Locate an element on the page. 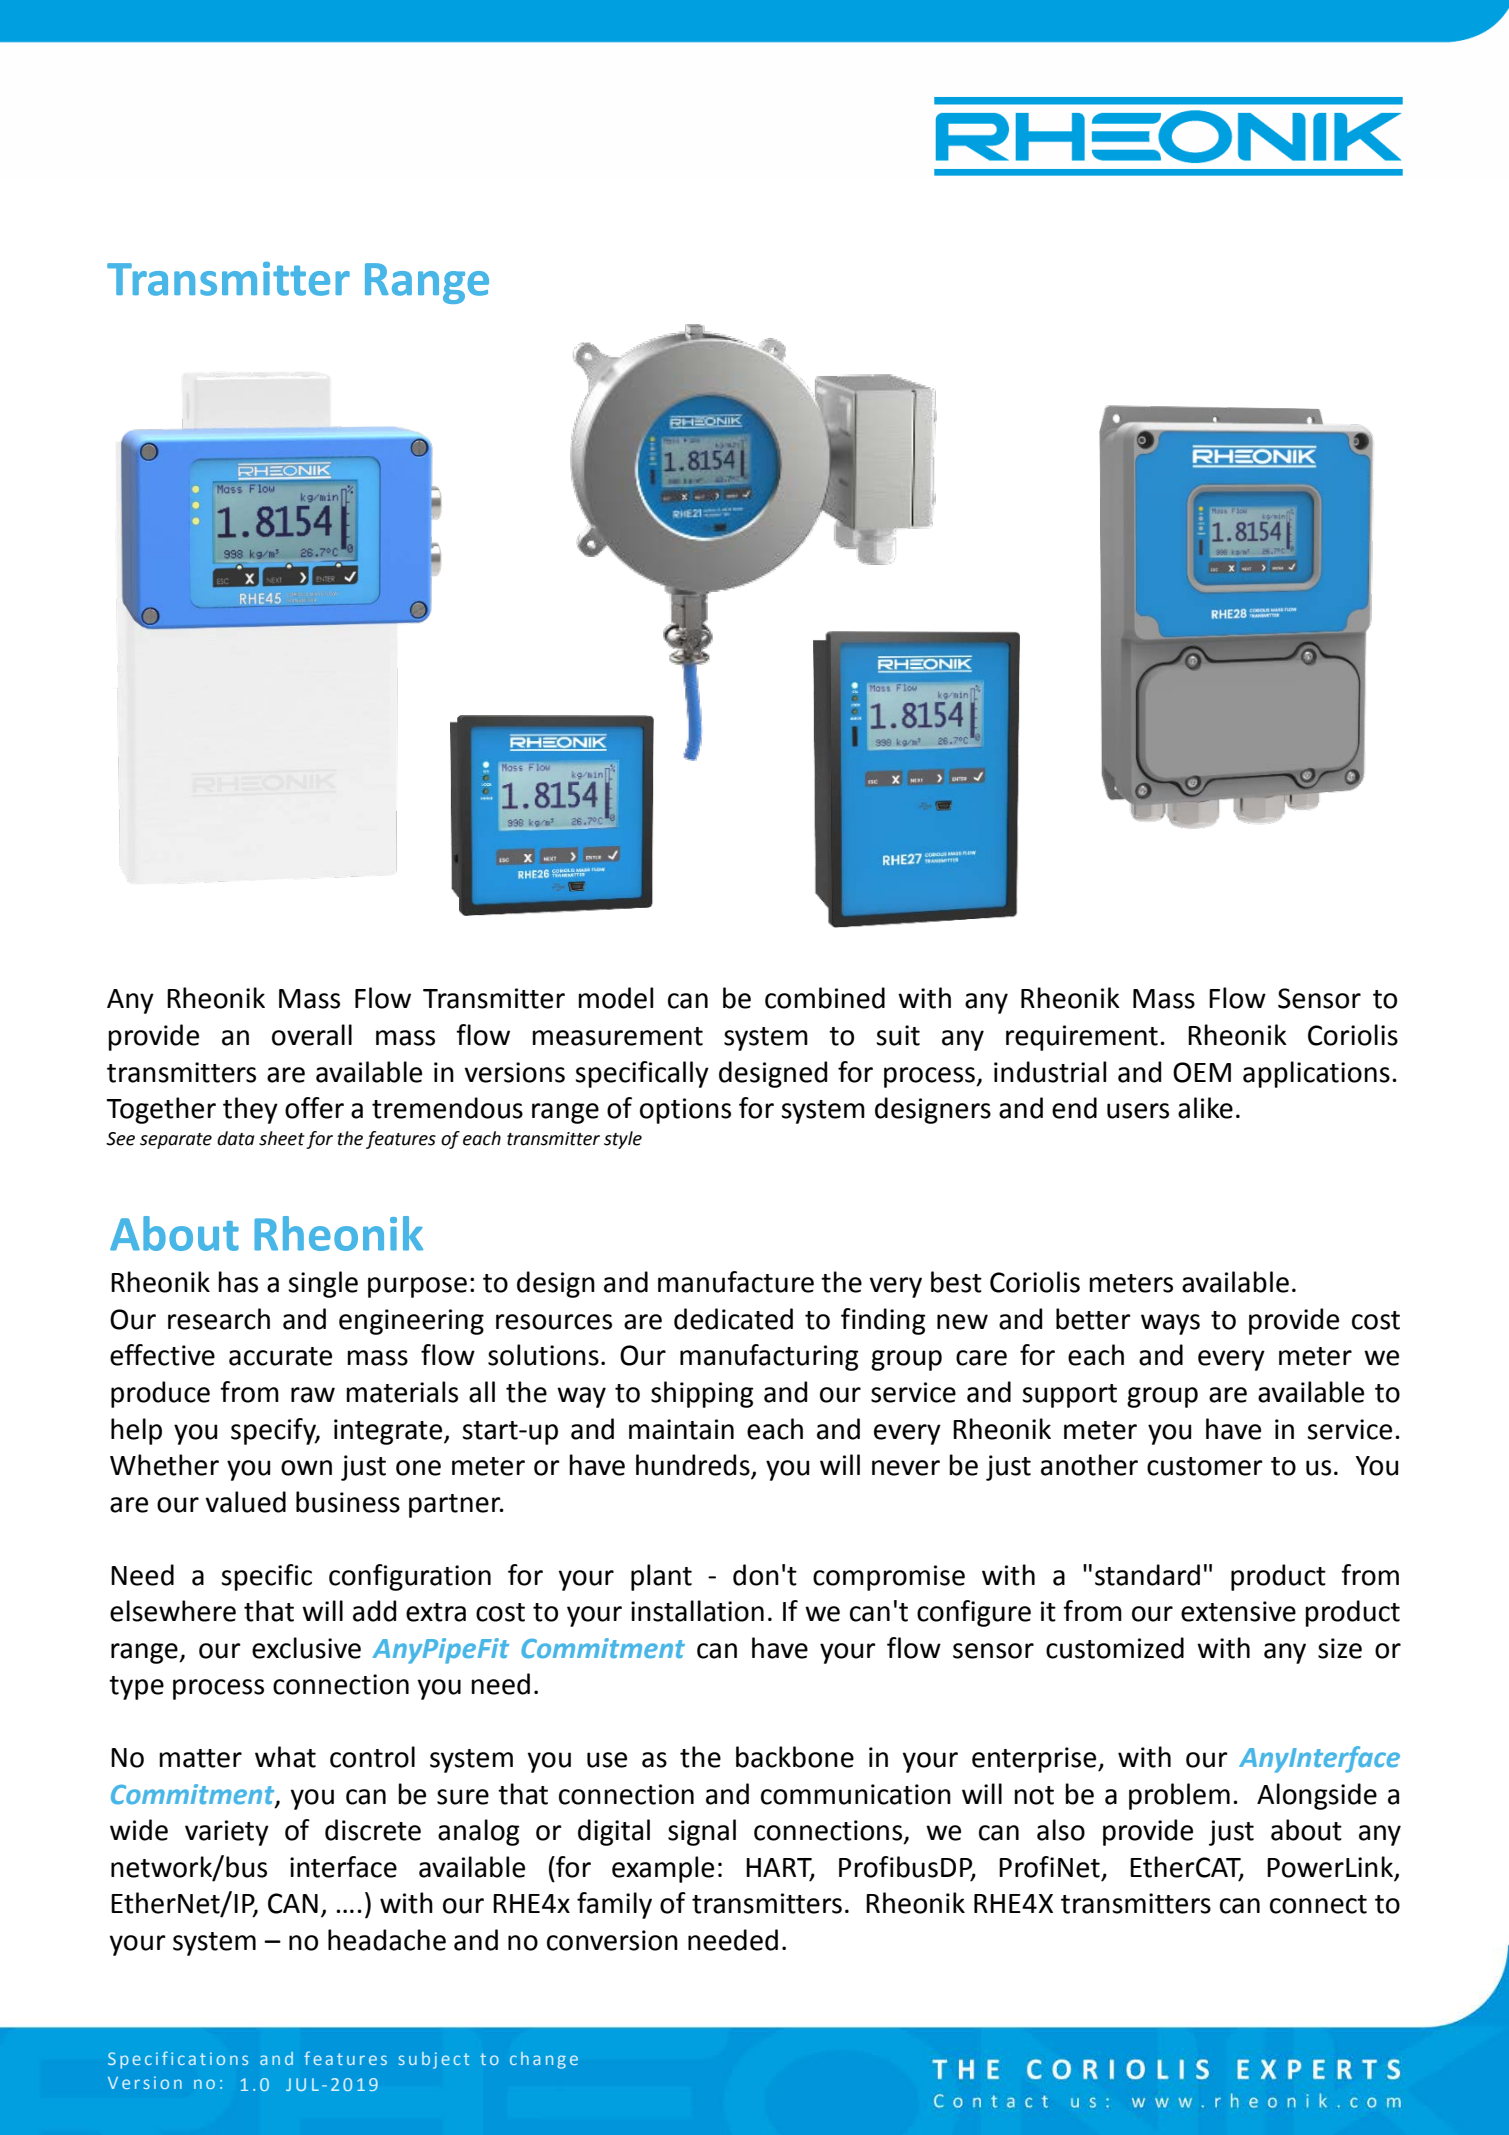 This page has height=2135, width=1509. manufacturing is located at coordinates (769, 1357).
